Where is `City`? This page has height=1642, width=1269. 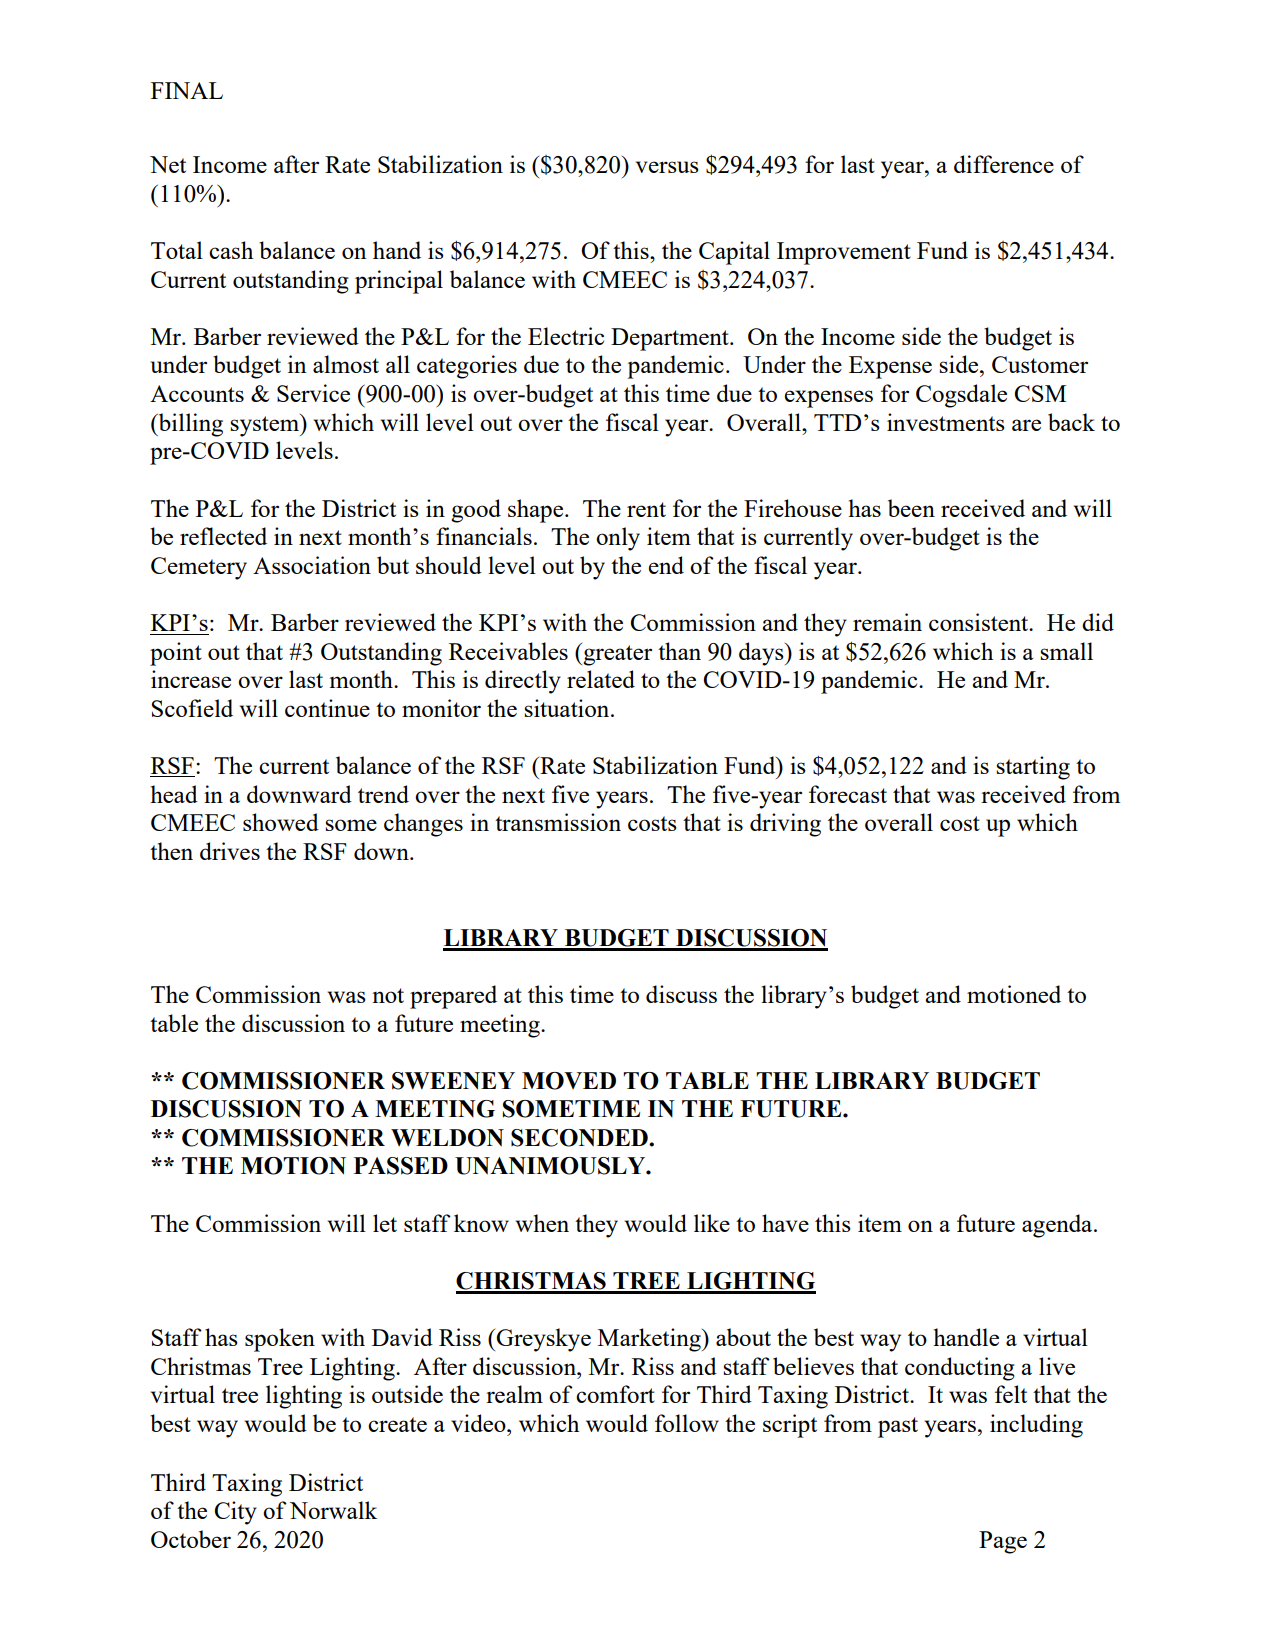 City is located at coordinates (236, 1513).
